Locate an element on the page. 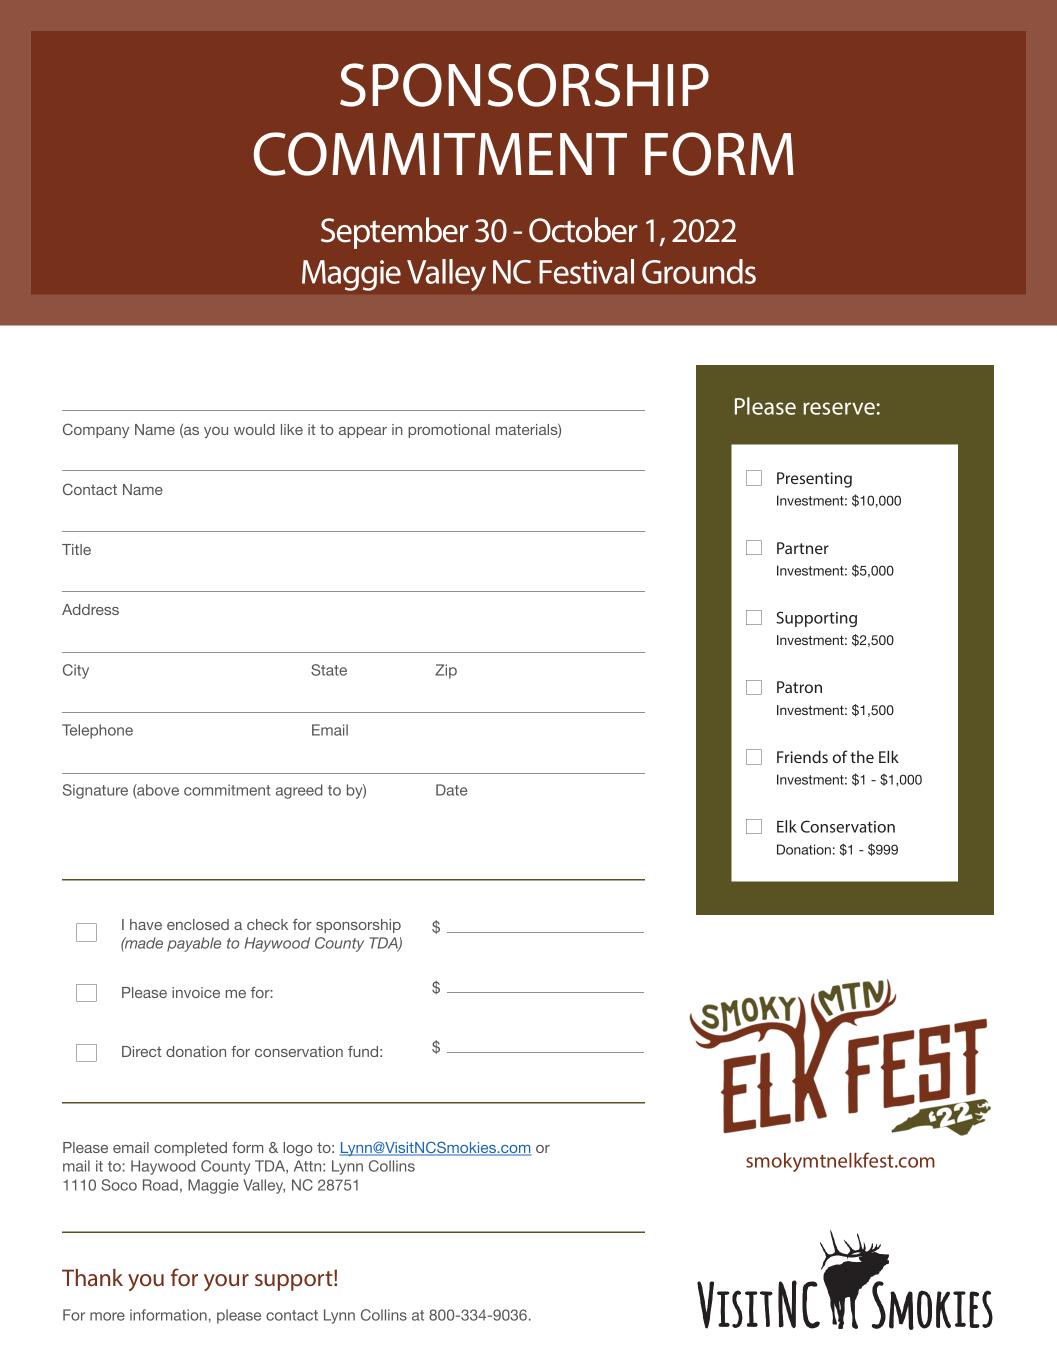 This page has width=1057, height=1368. logo is located at coordinates (298, 1149).
